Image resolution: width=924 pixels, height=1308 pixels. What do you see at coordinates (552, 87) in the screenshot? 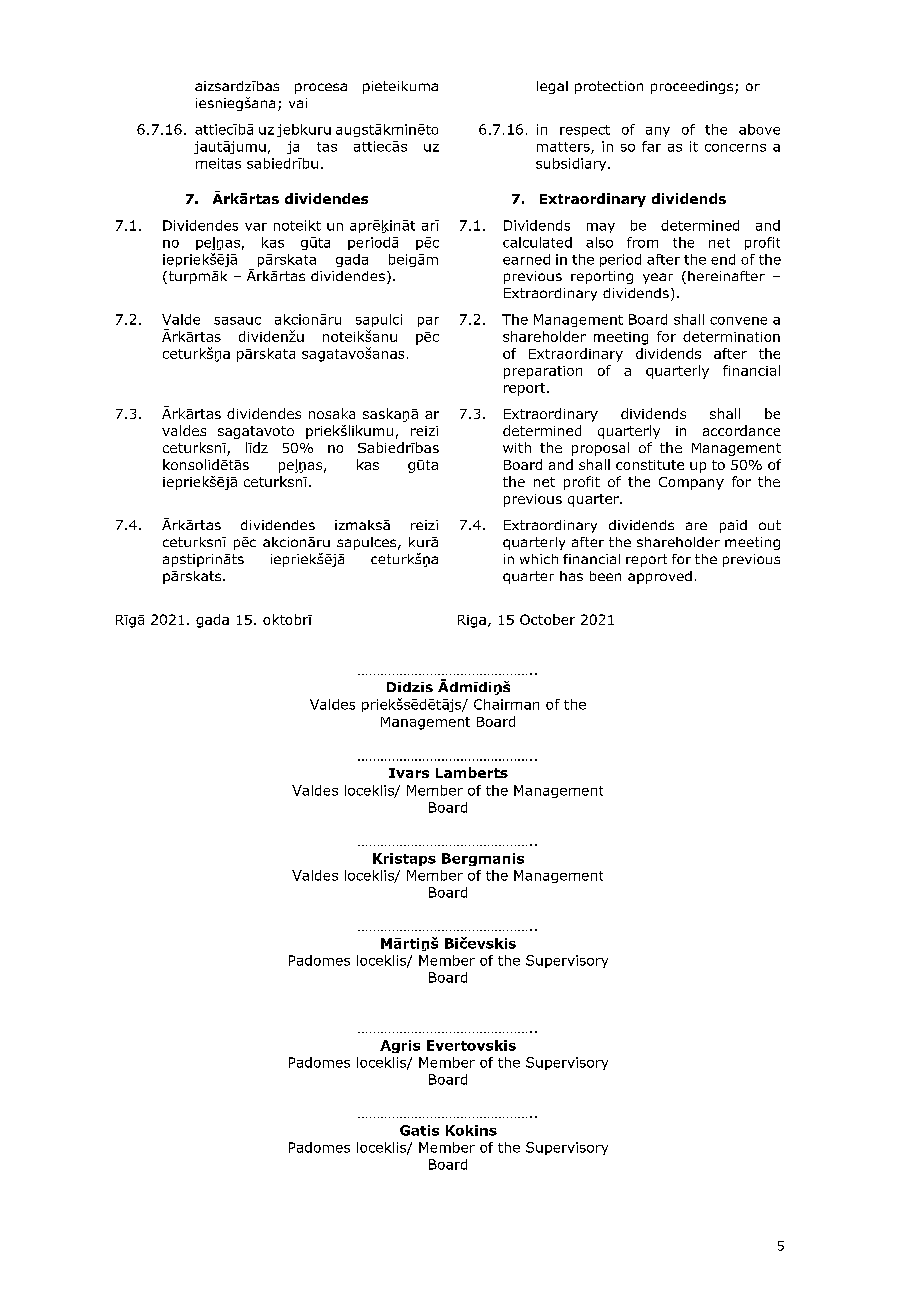
I see `legal` at bounding box center [552, 87].
